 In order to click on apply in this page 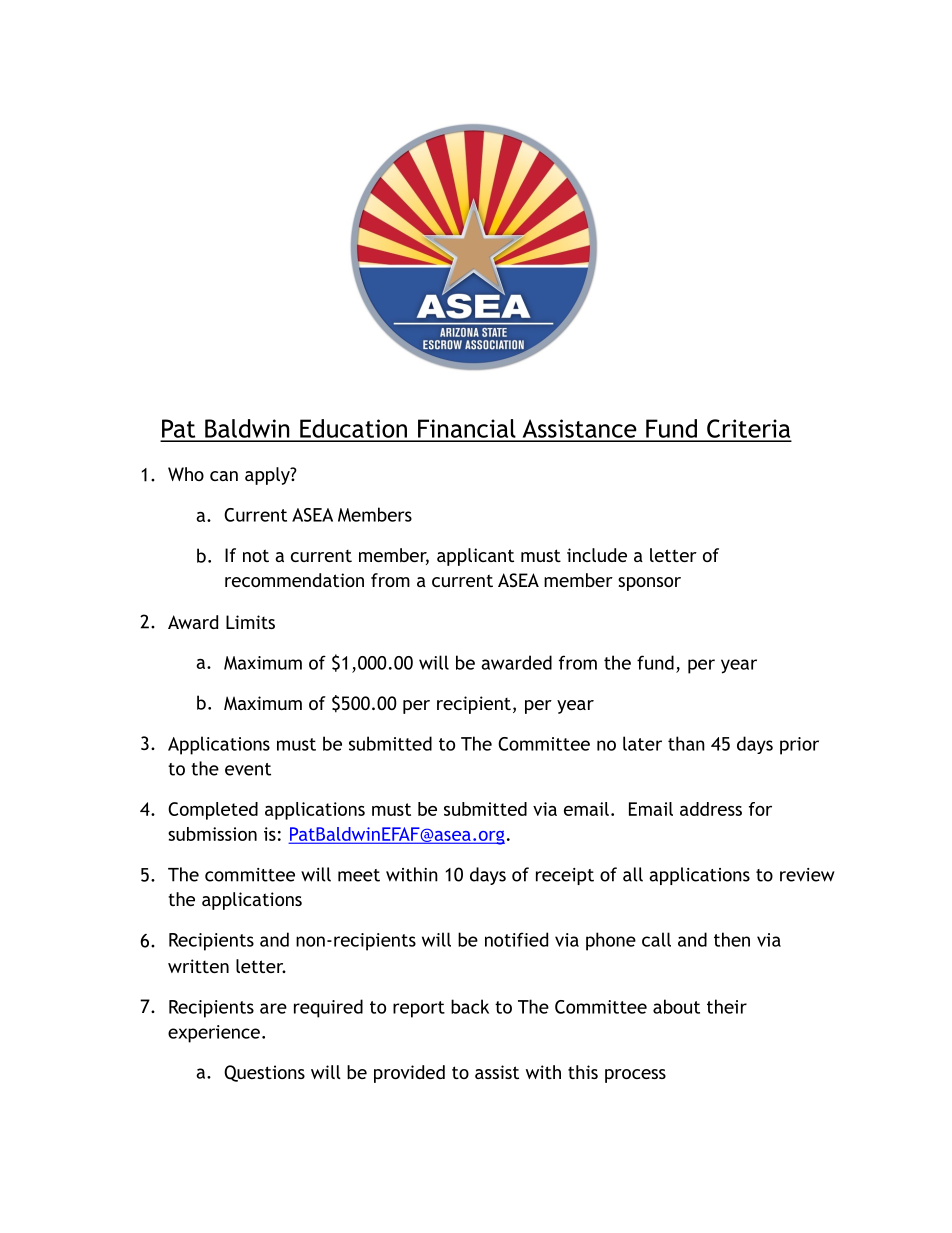, I will do `click(268, 476)`.
